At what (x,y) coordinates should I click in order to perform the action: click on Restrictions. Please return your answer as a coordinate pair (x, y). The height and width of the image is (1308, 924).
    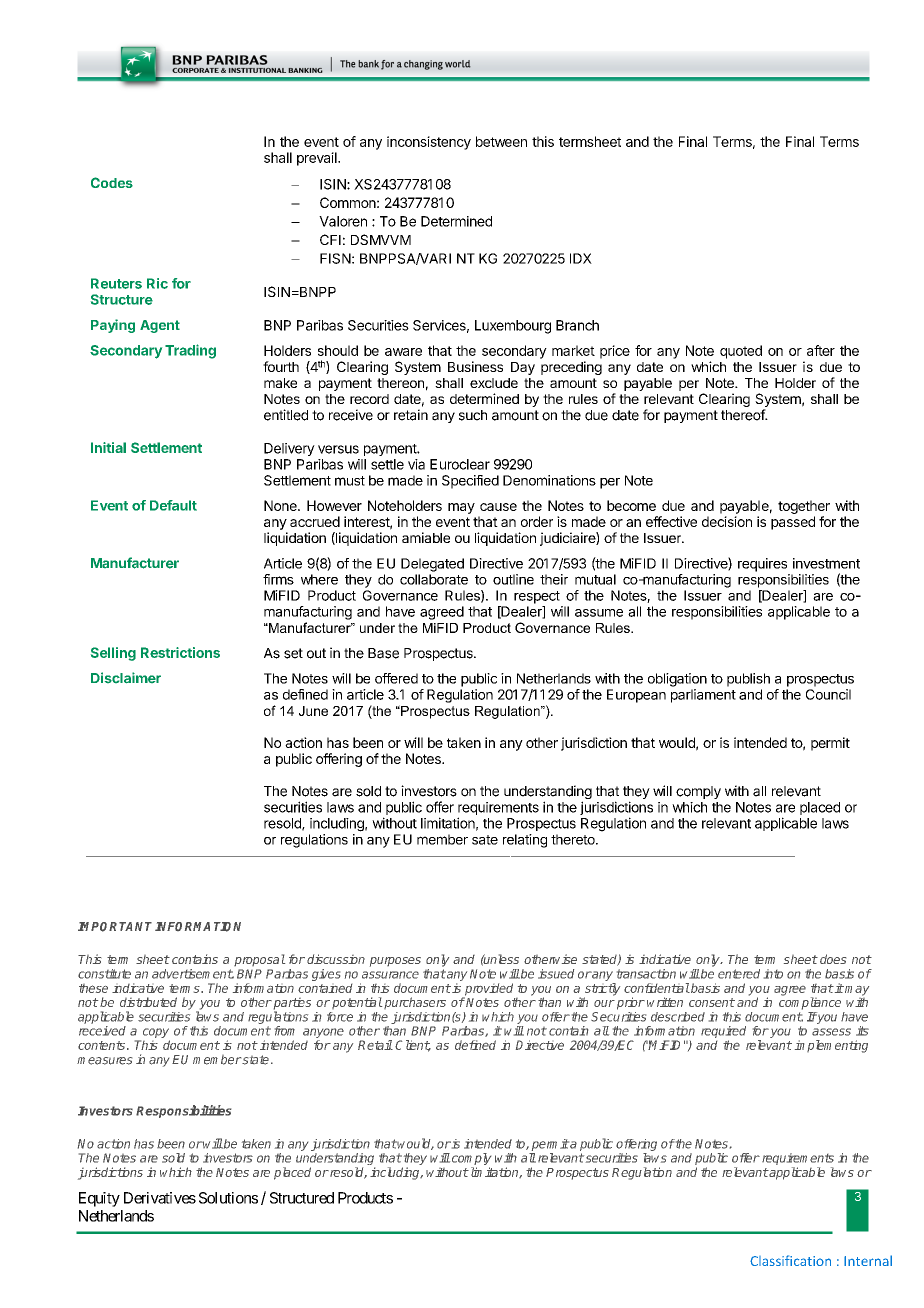
    Looking at the image, I should click on (180, 652).
